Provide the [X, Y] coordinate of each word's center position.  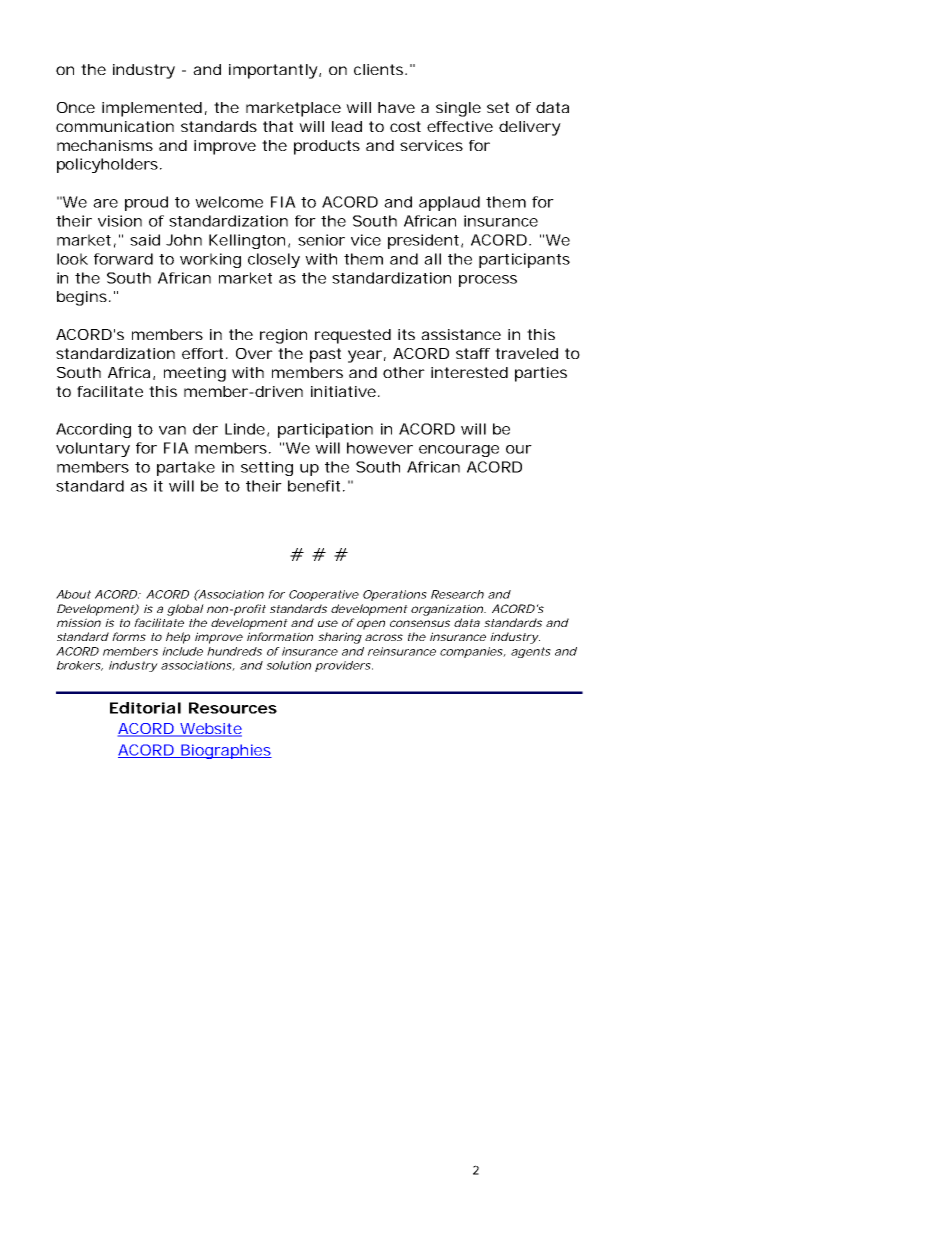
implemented [152, 109]
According [93, 430]
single [458, 109]
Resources [233, 708]
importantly [273, 71]
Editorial [145, 708]
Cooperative [324, 595]
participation [325, 430]
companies [472, 652]
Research [457, 594]
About [73, 594]
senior [321, 240]
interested [469, 372]
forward [123, 259]
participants [524, 260]
